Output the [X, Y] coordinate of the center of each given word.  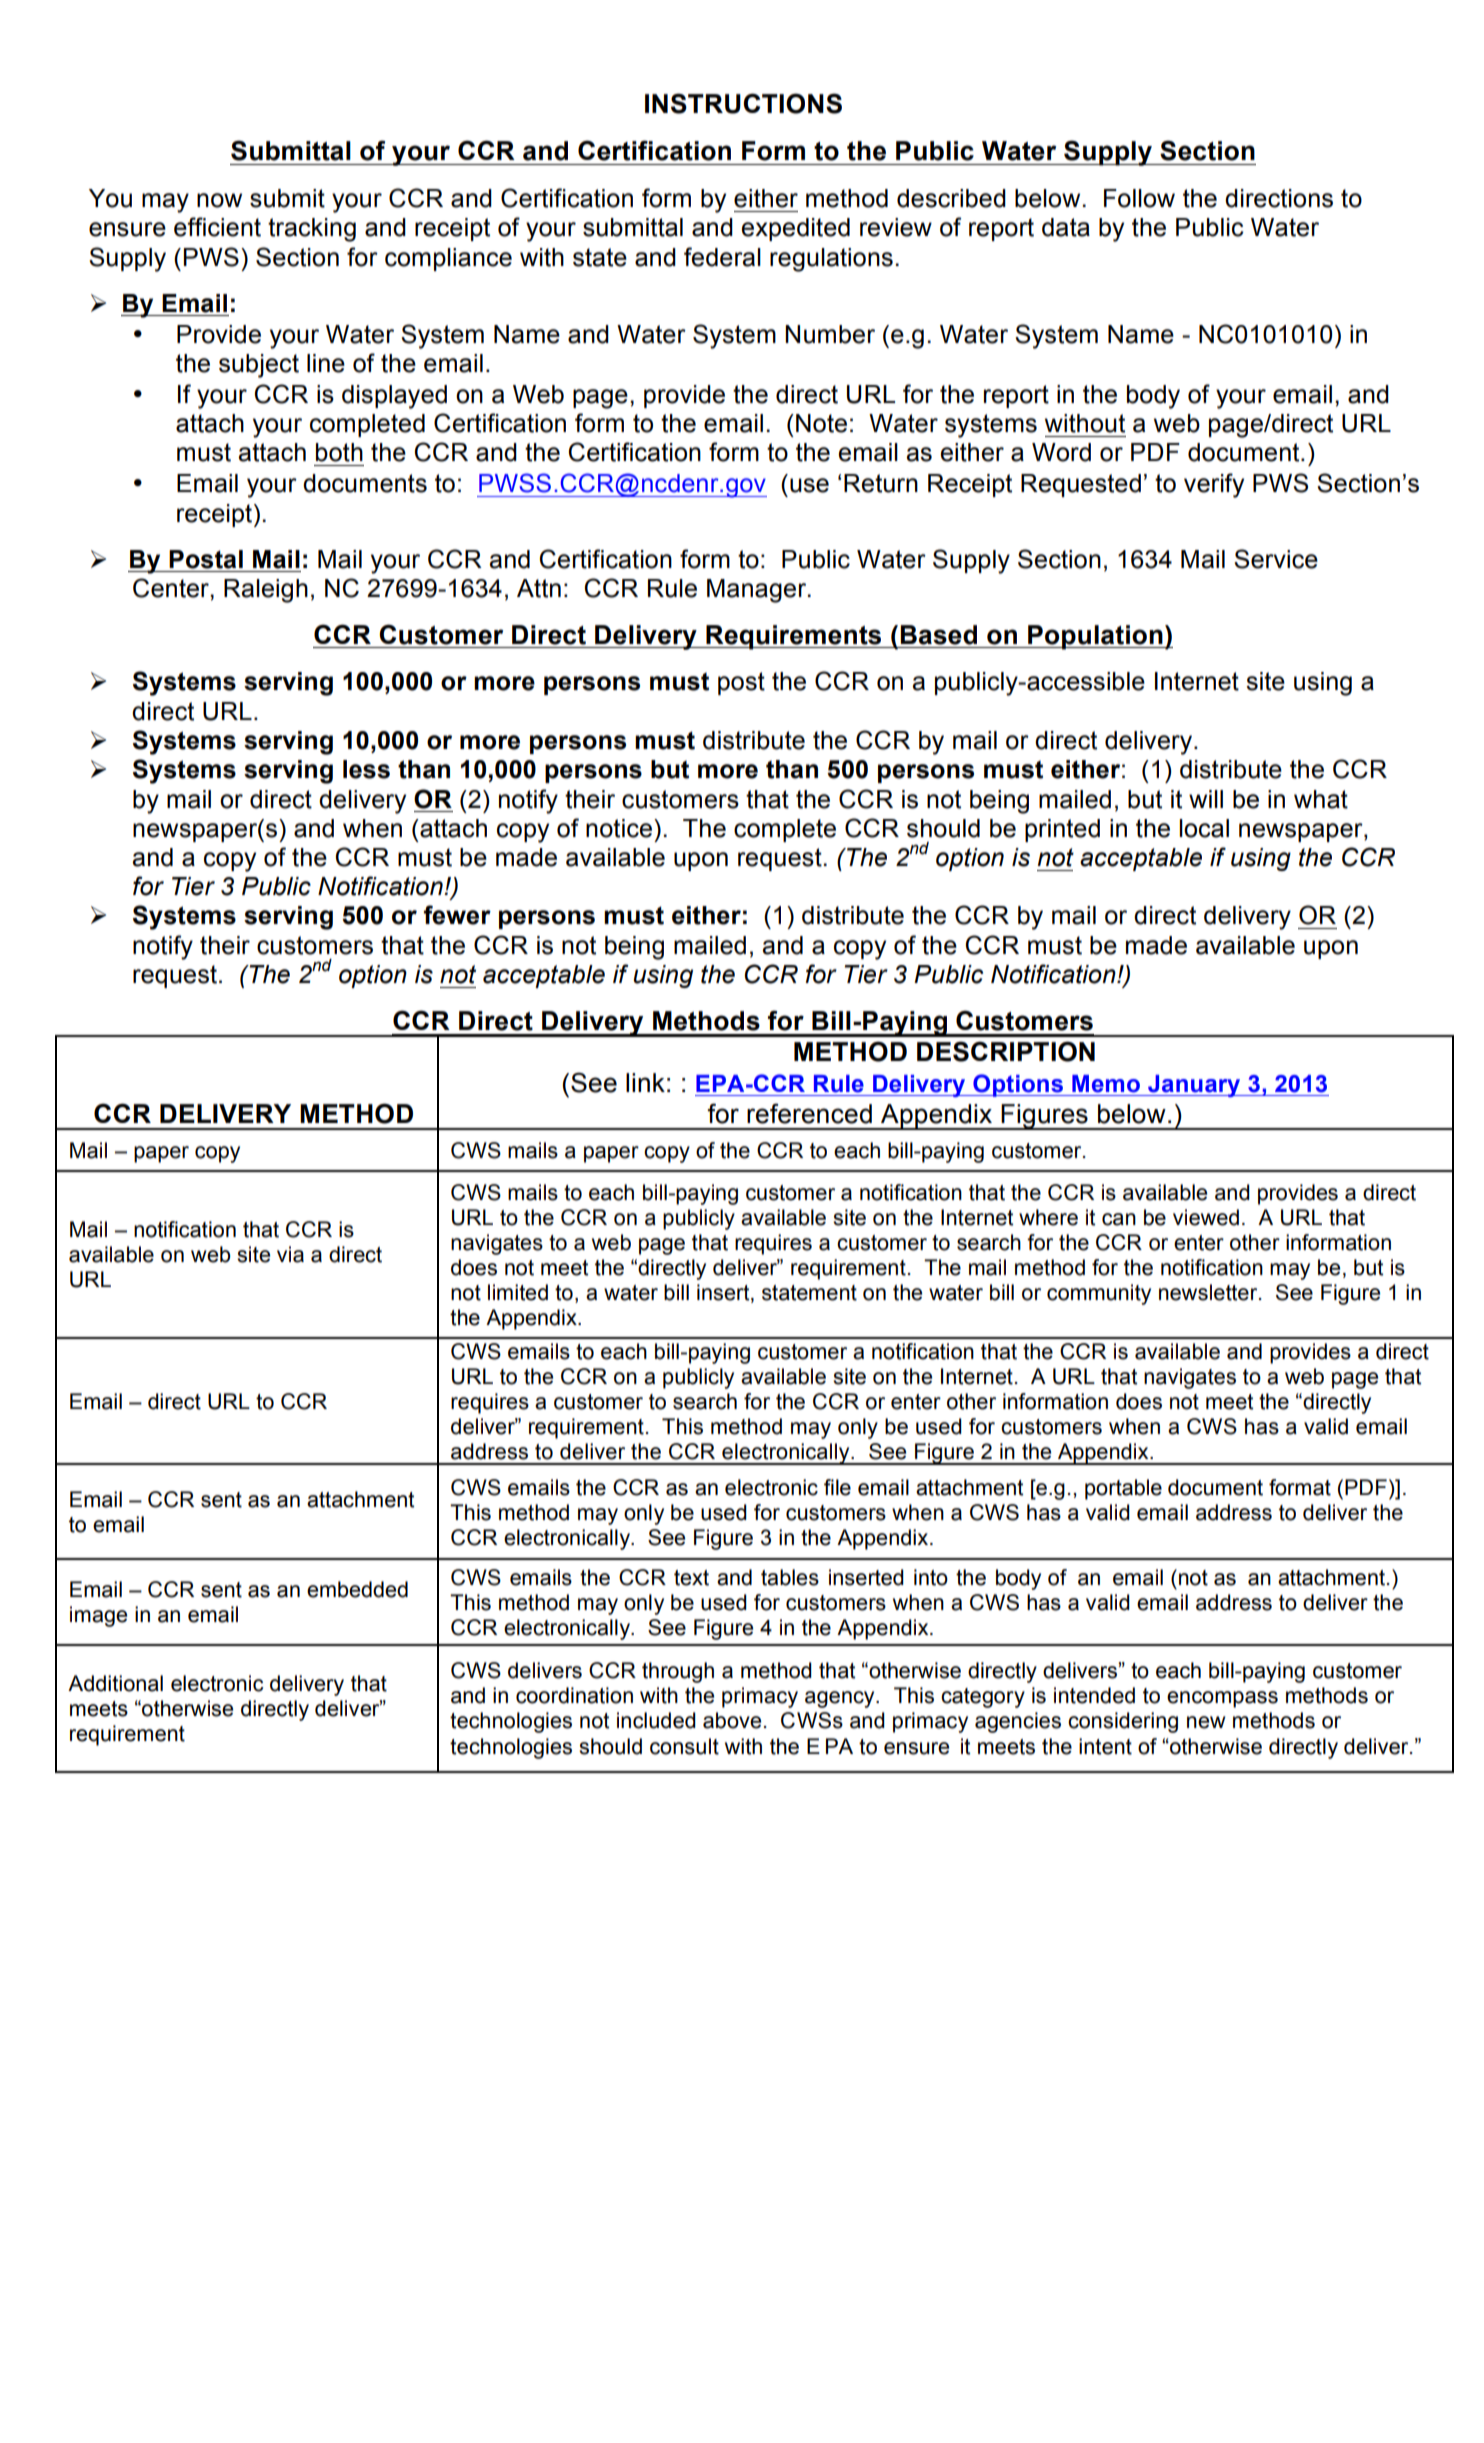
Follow [1139, 198]
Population [1095, 637]
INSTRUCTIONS [743, 103]
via [290, 1254]
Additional [115, 1683]
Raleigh [266, 591]
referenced [809, 1113]
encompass [1222, 1699]
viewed [1206, 1217]
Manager [758, 591]
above [732, 1720]
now [219, 200]
